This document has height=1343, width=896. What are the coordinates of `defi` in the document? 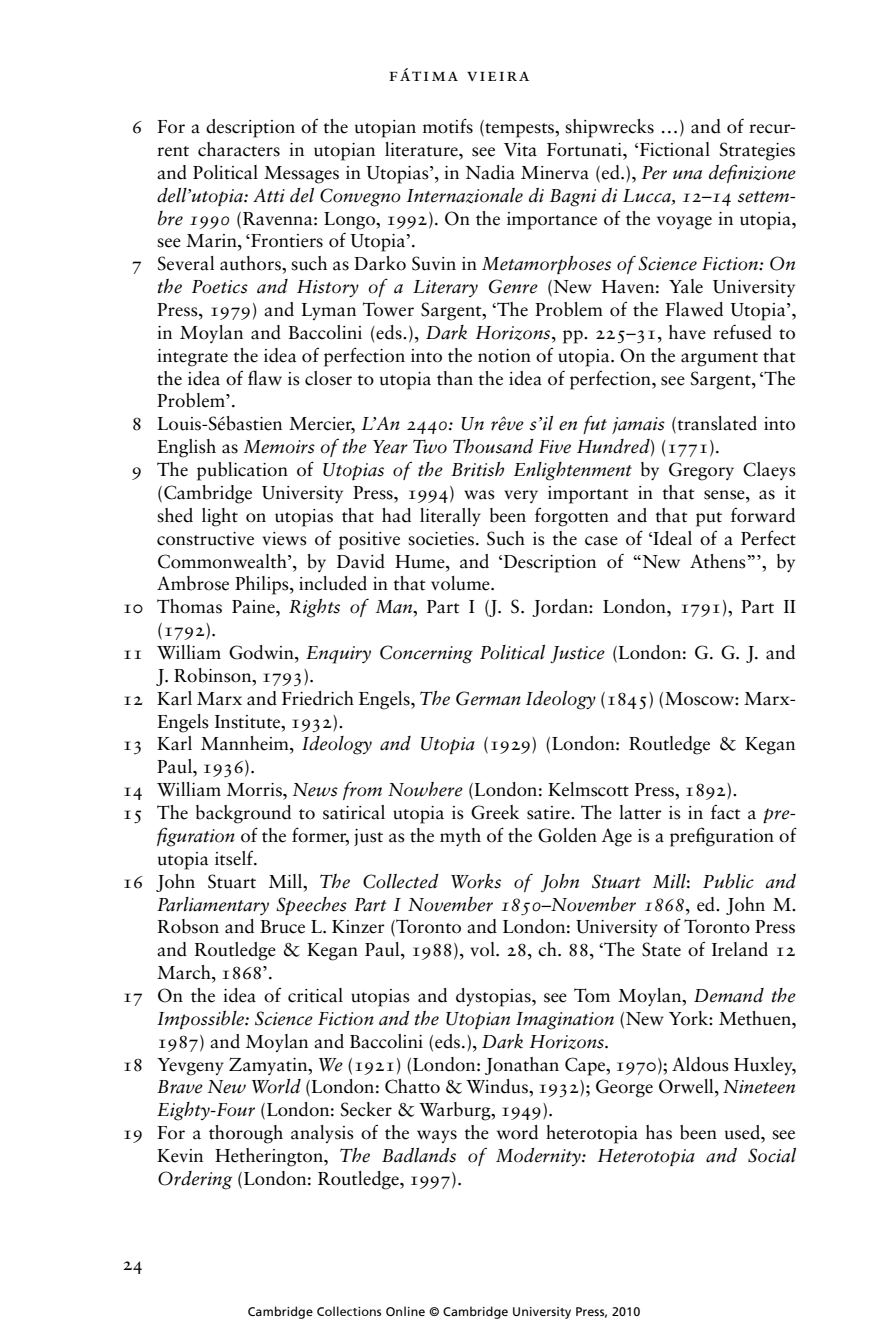 It's located at (723, 173).
